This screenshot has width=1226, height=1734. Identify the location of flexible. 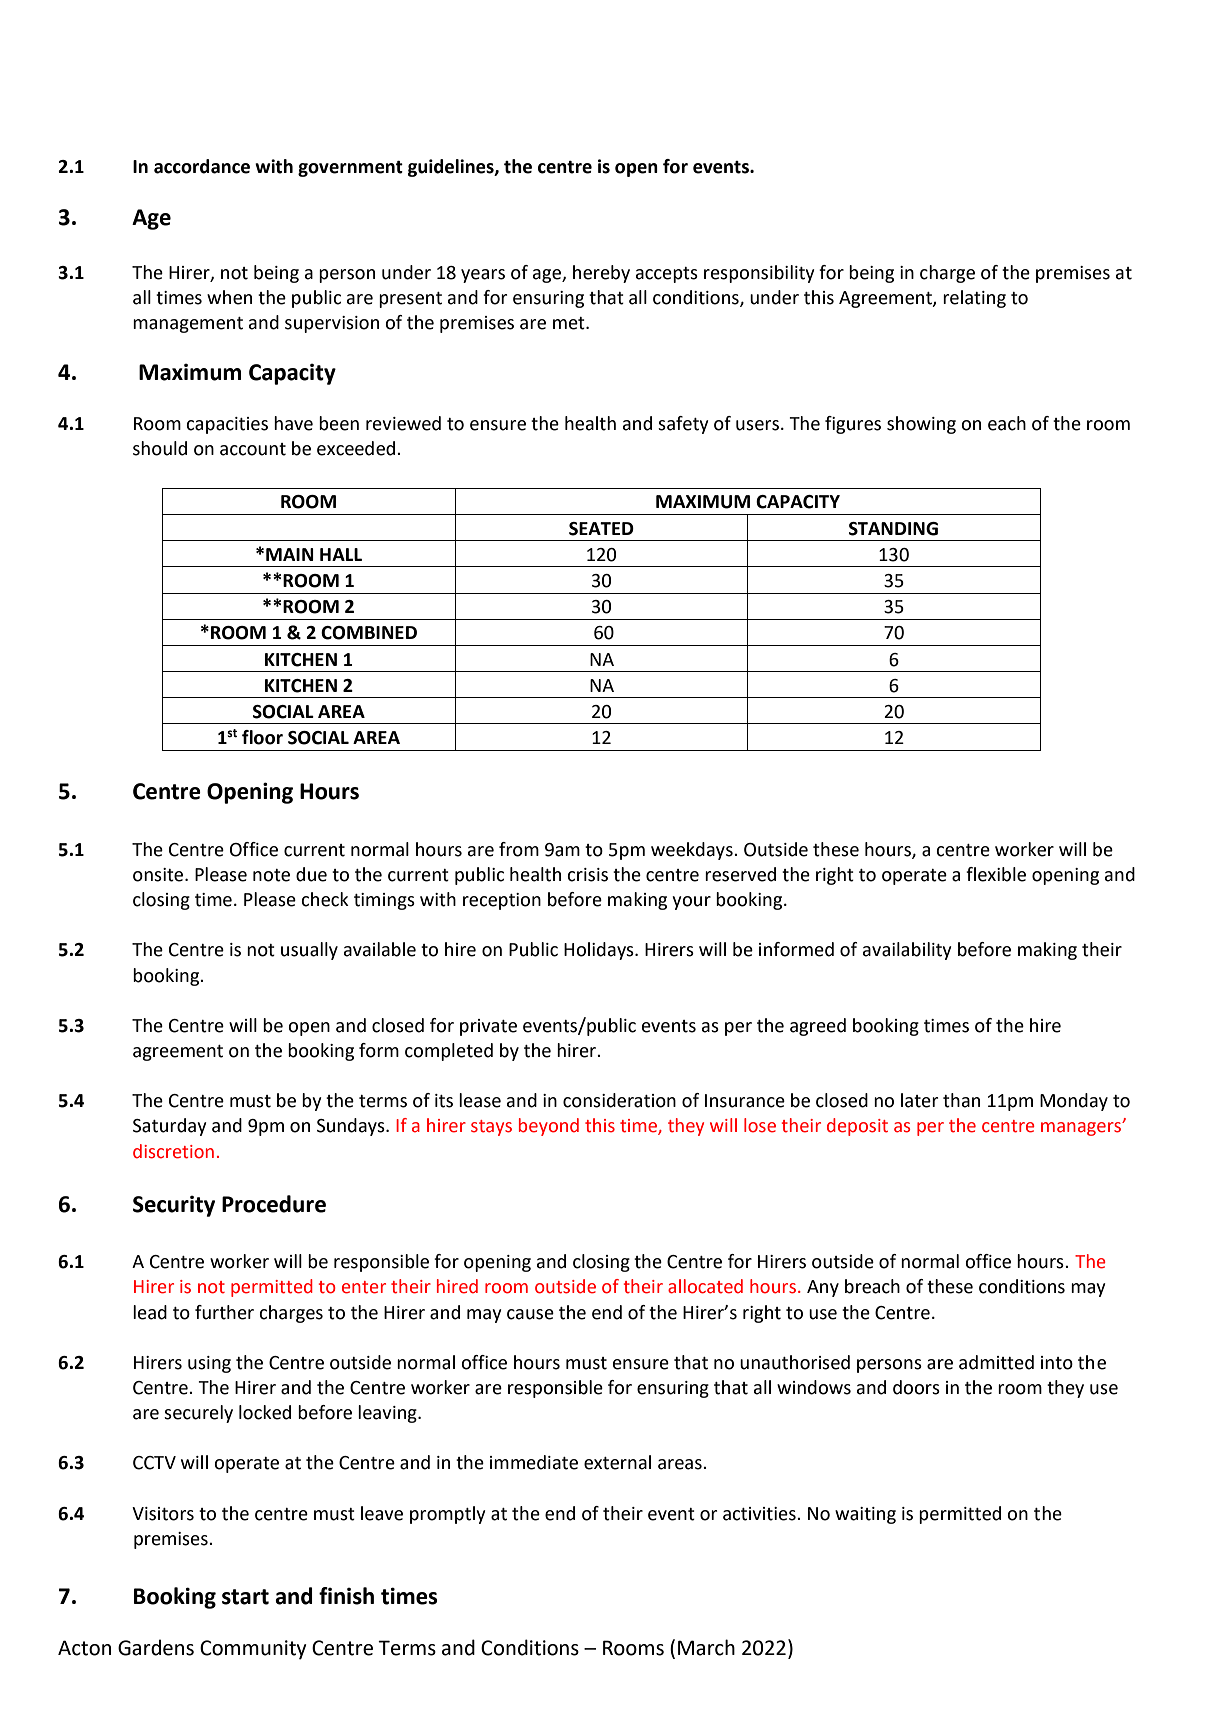
(996, 874).
